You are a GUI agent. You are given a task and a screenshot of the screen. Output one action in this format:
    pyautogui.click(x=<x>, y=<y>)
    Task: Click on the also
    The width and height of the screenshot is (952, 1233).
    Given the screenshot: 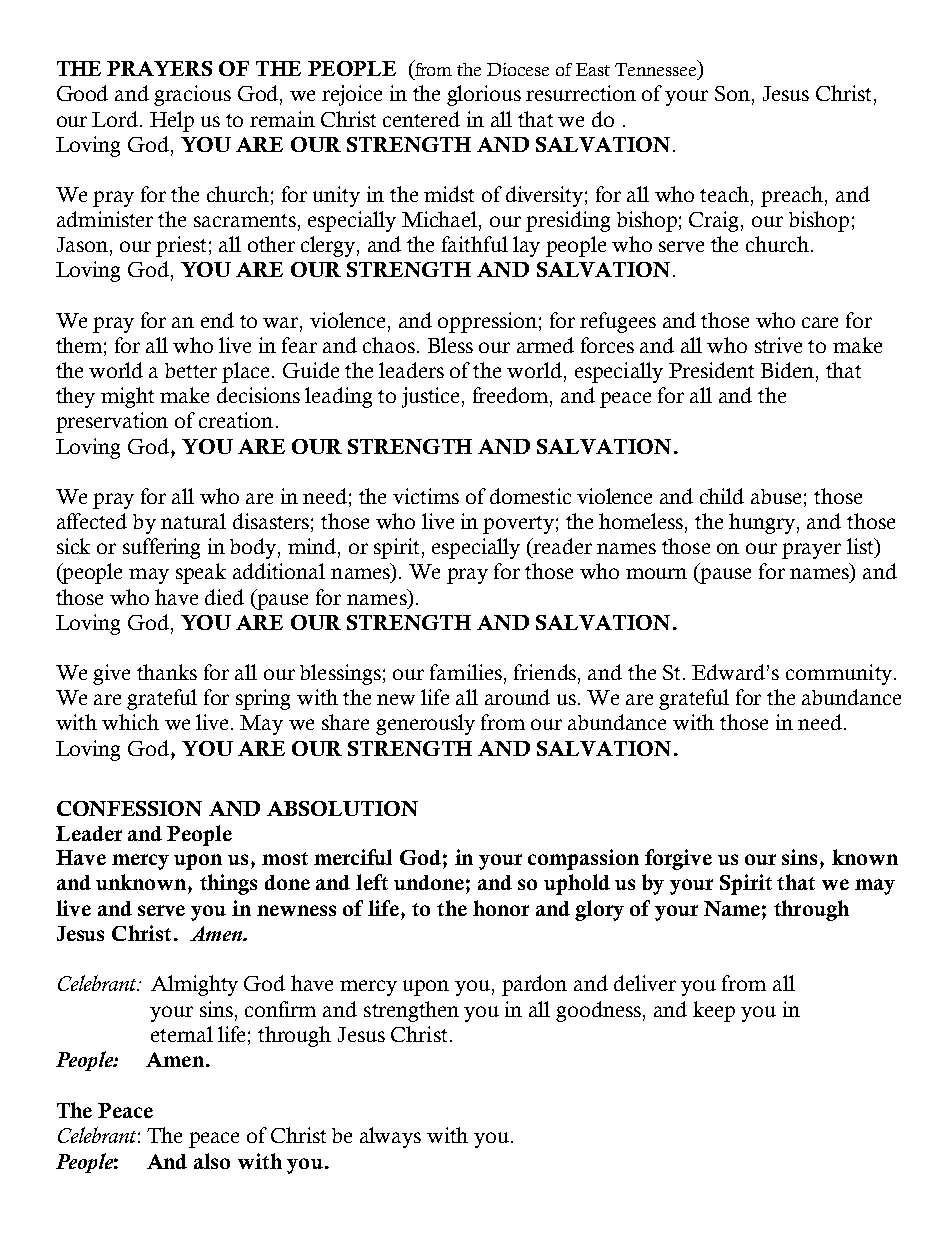 What is the action you would take?
    pyautogui.click(x=212, y=1161)
